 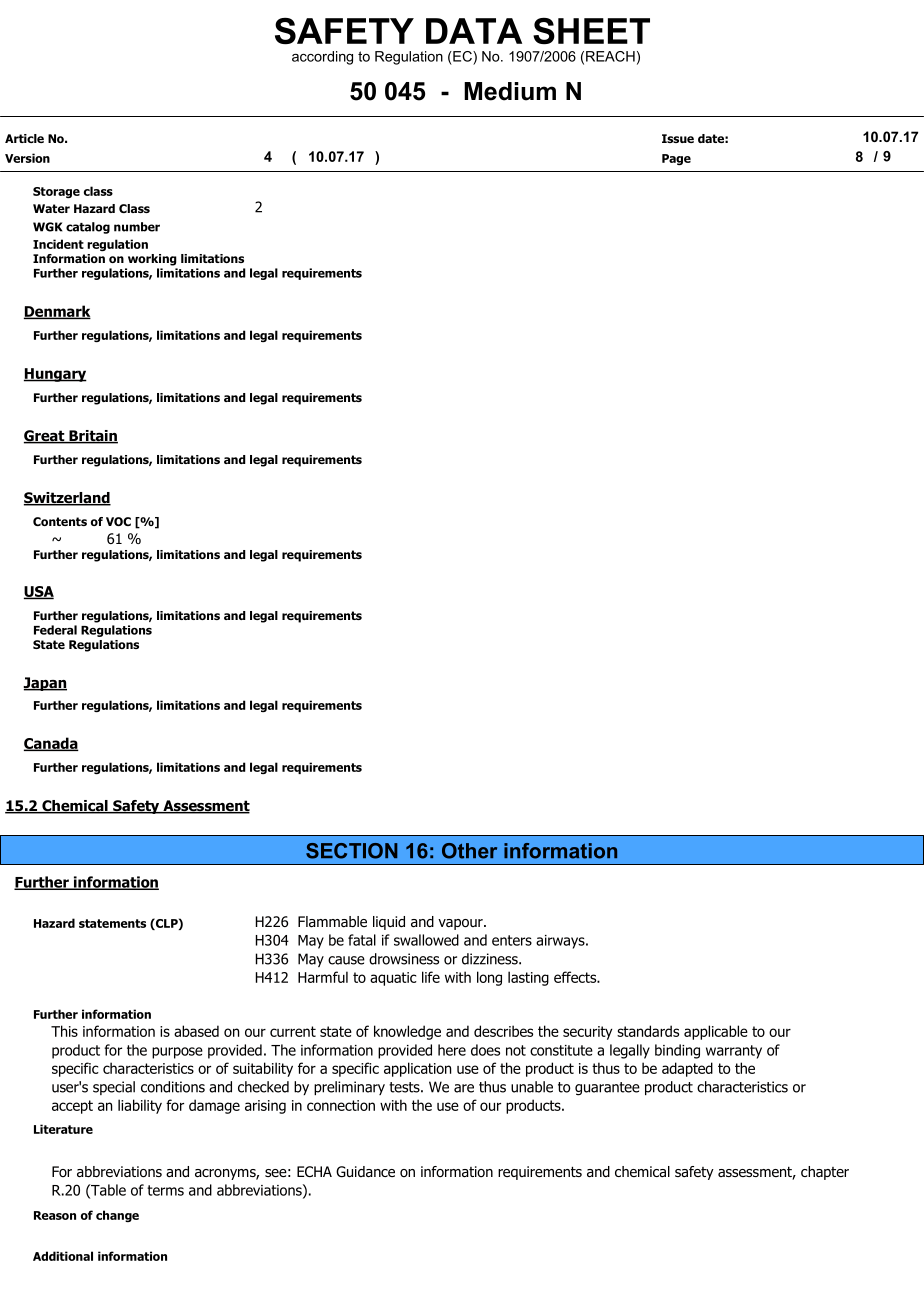 What do you see at coordinates (678, 138) in the screenshot?
I see `Issue` at bounding box center [678, 138].
